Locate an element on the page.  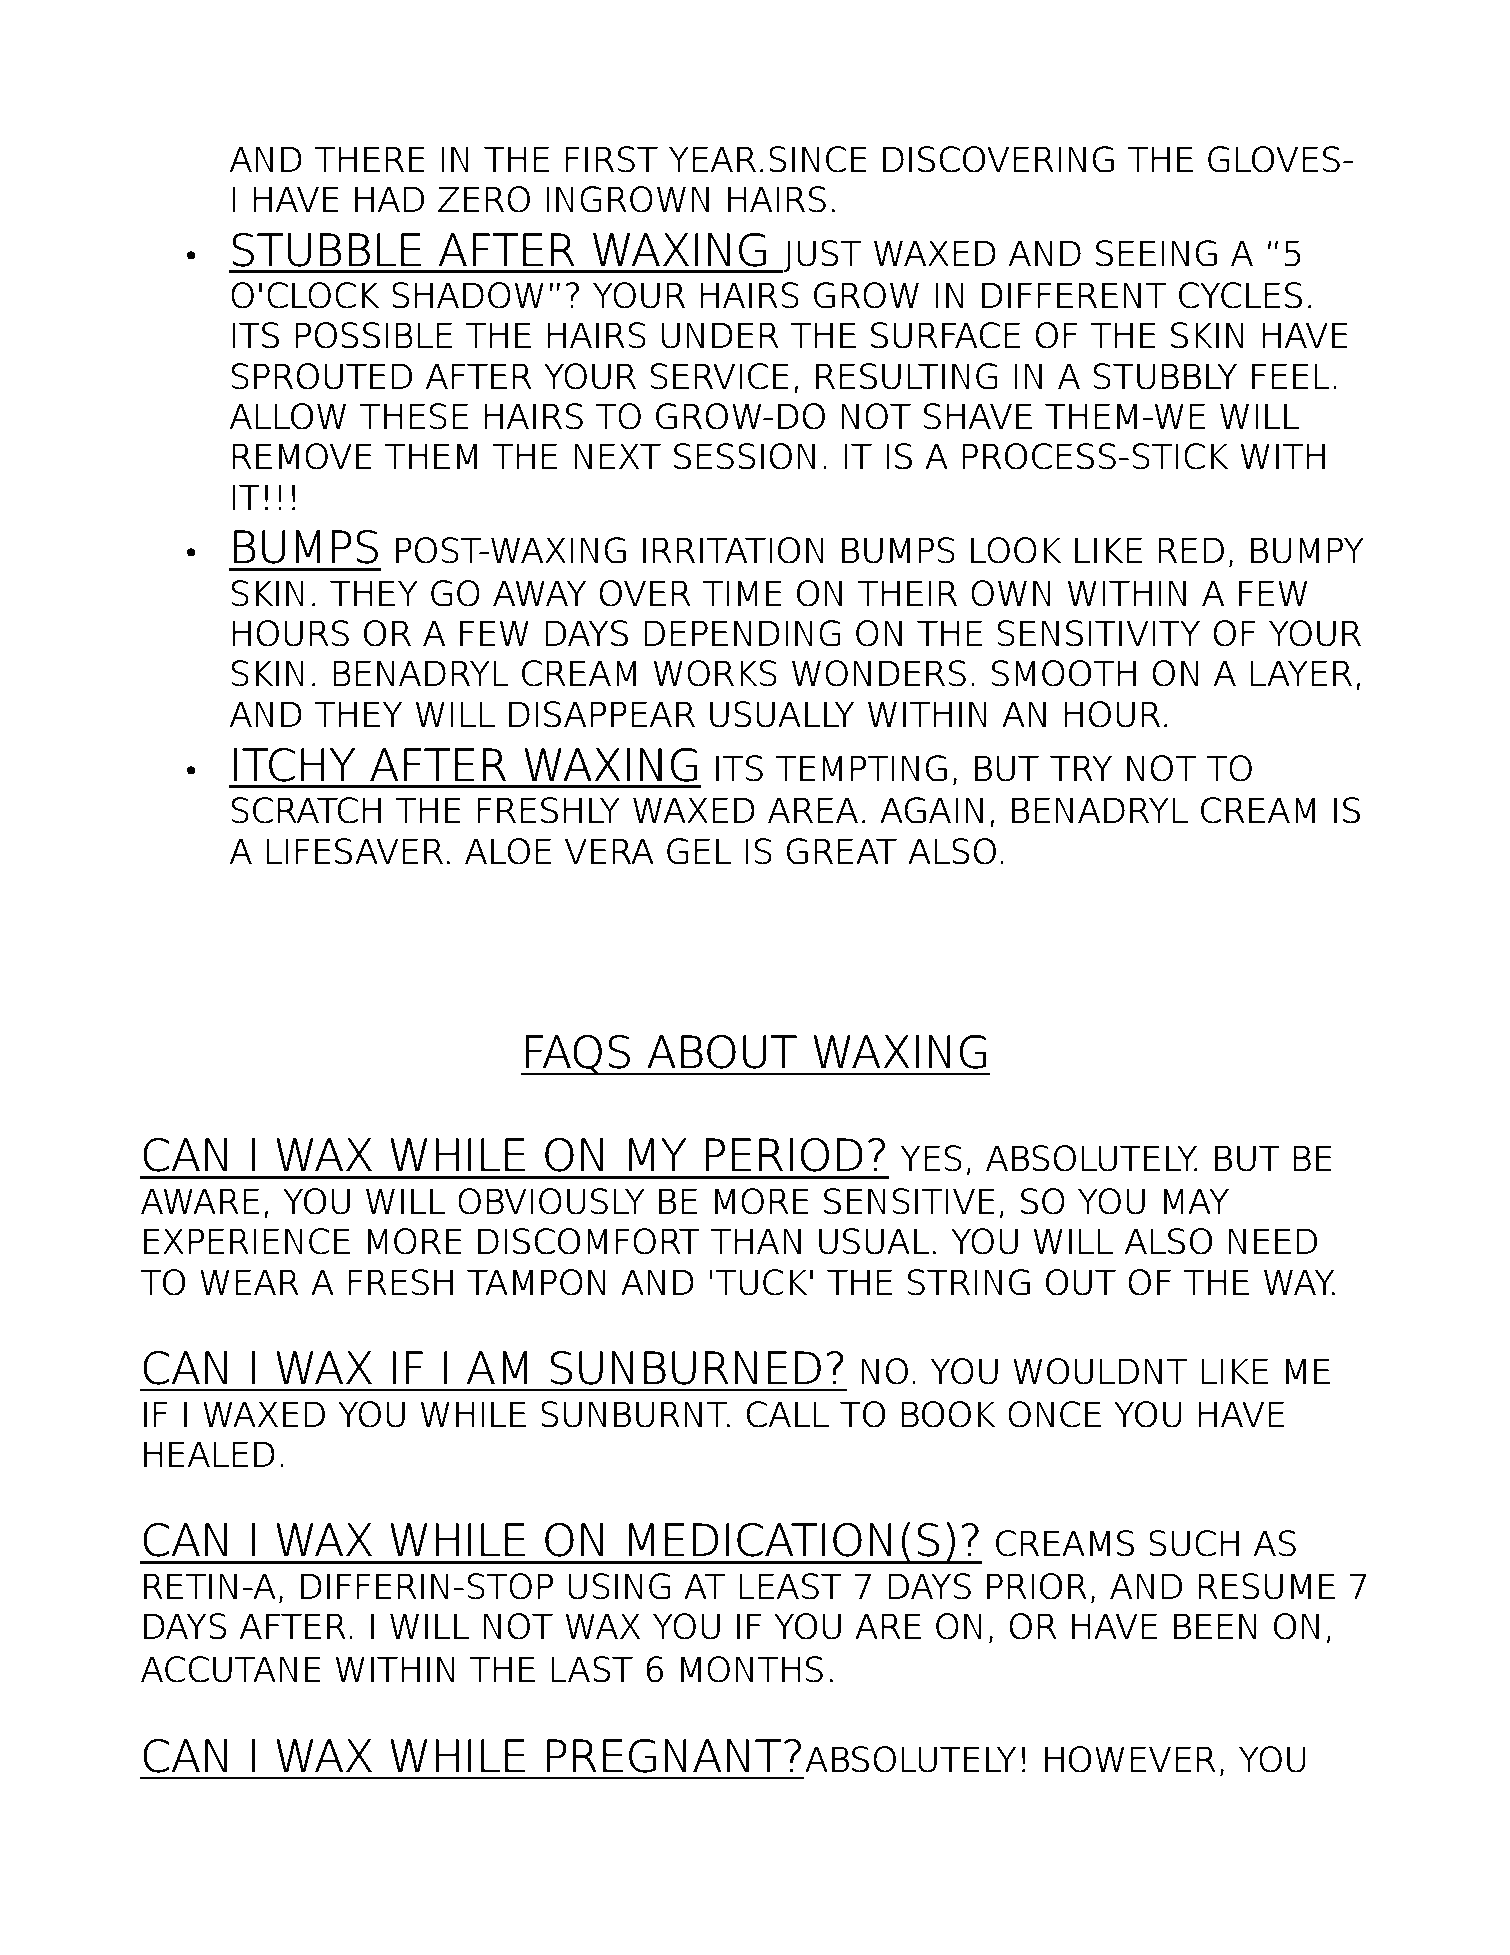
LIFESAVER is located at coordinates (355, 851).
